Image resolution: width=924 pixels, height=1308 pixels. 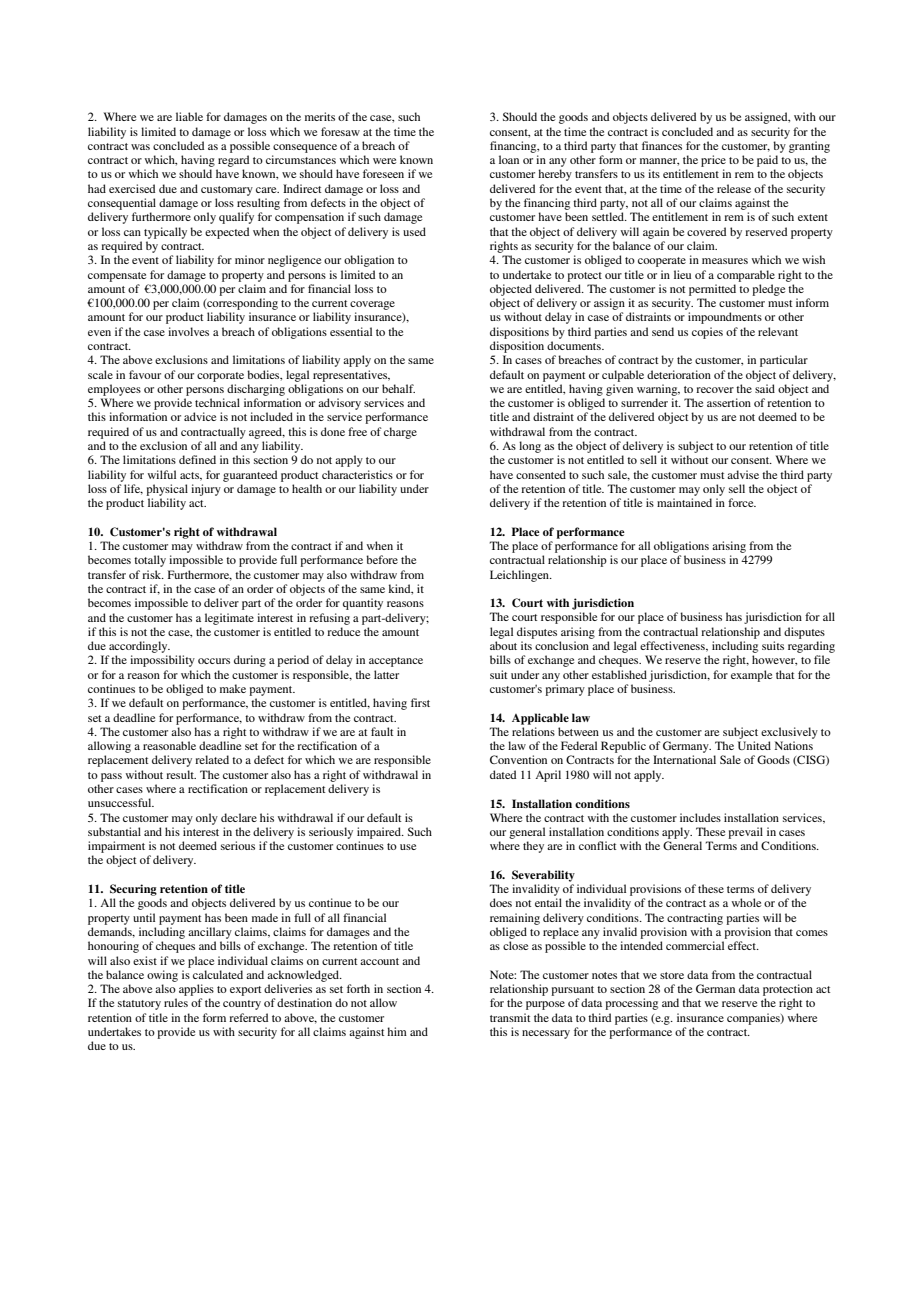 I want to click on force, so click(x=742, y=502).
